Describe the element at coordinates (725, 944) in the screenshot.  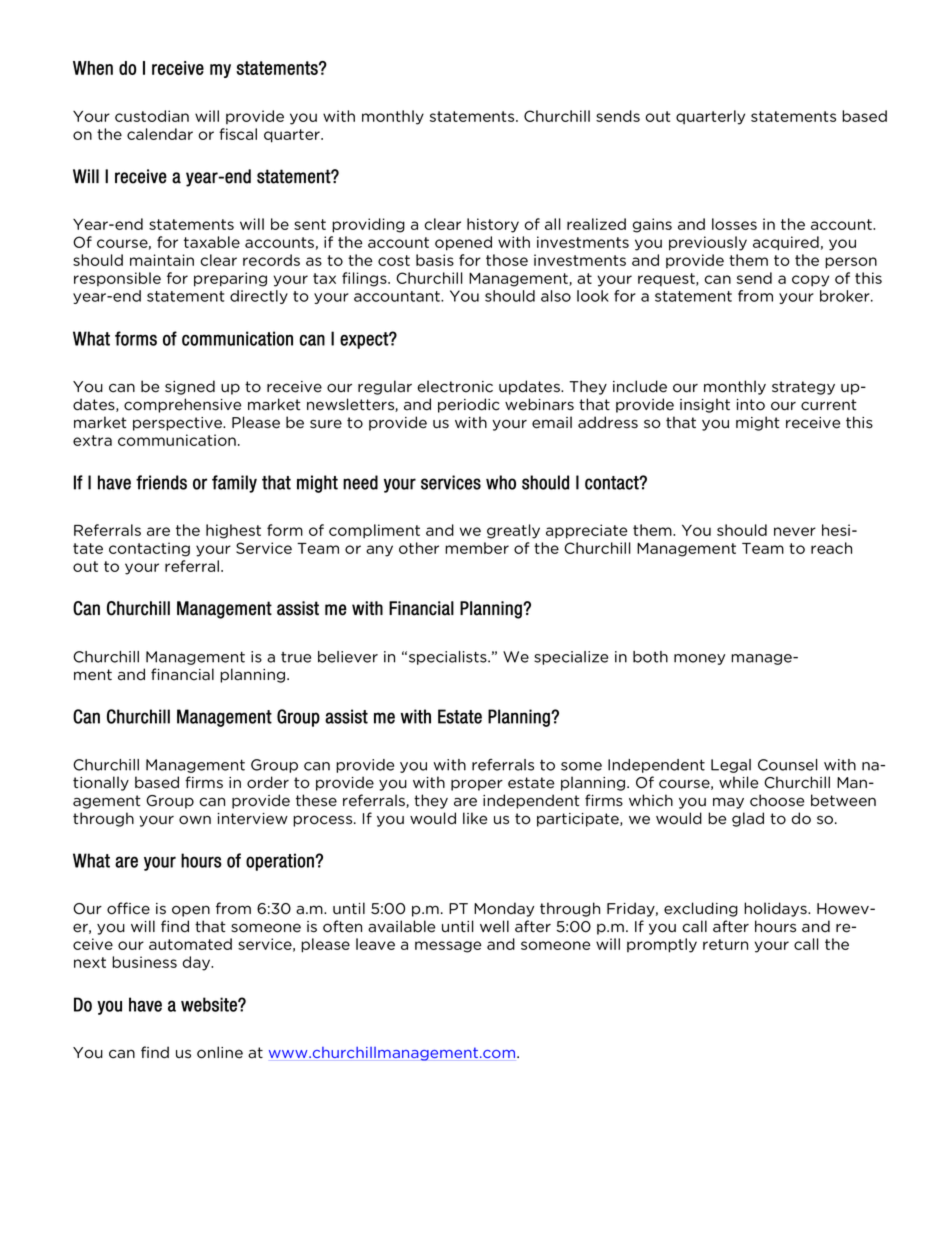
I see `return` at that location.
